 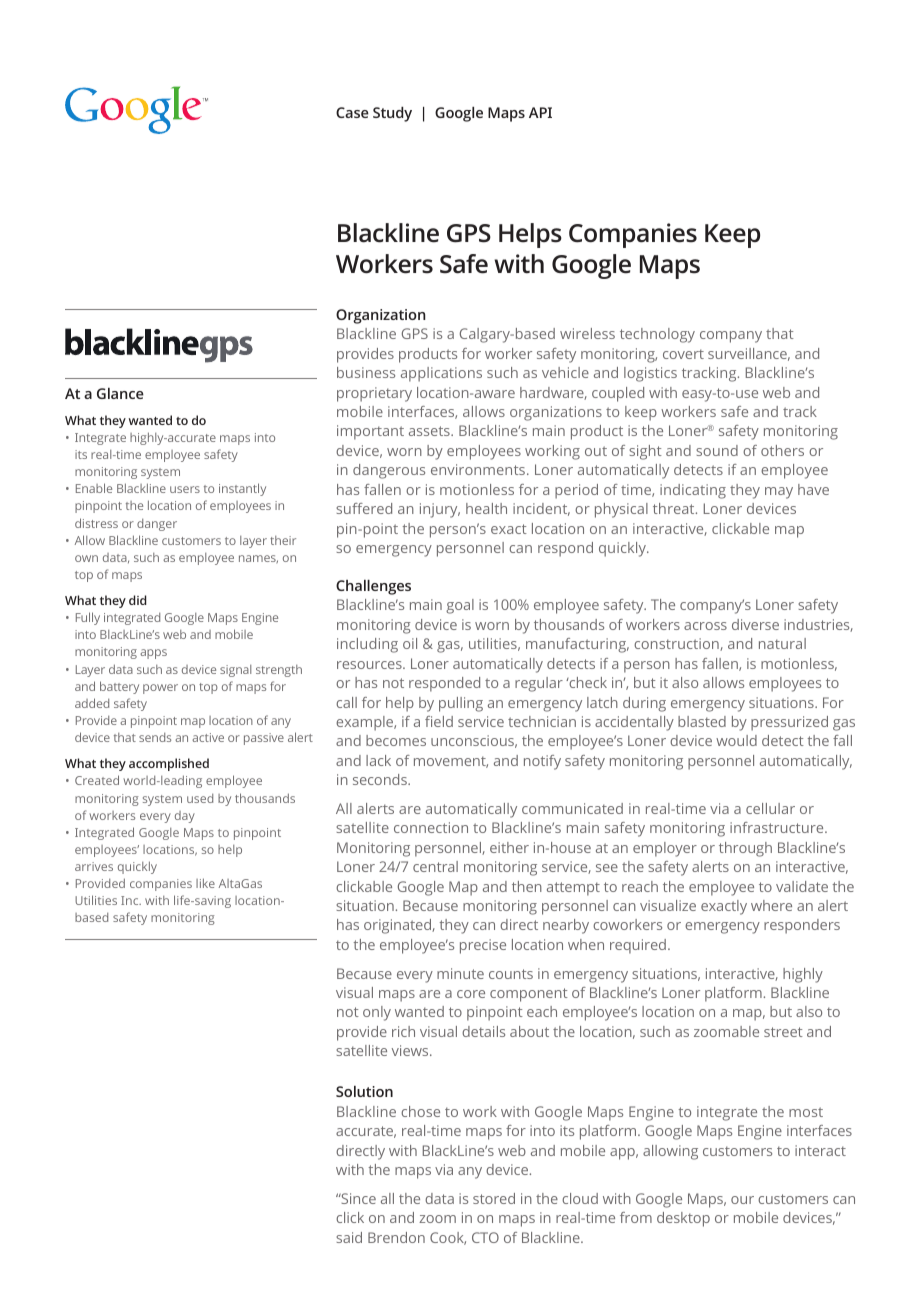 What do you see at coordinates (540, 112) in the screenshot?
I see `API` at bounding box center [540, 112].
